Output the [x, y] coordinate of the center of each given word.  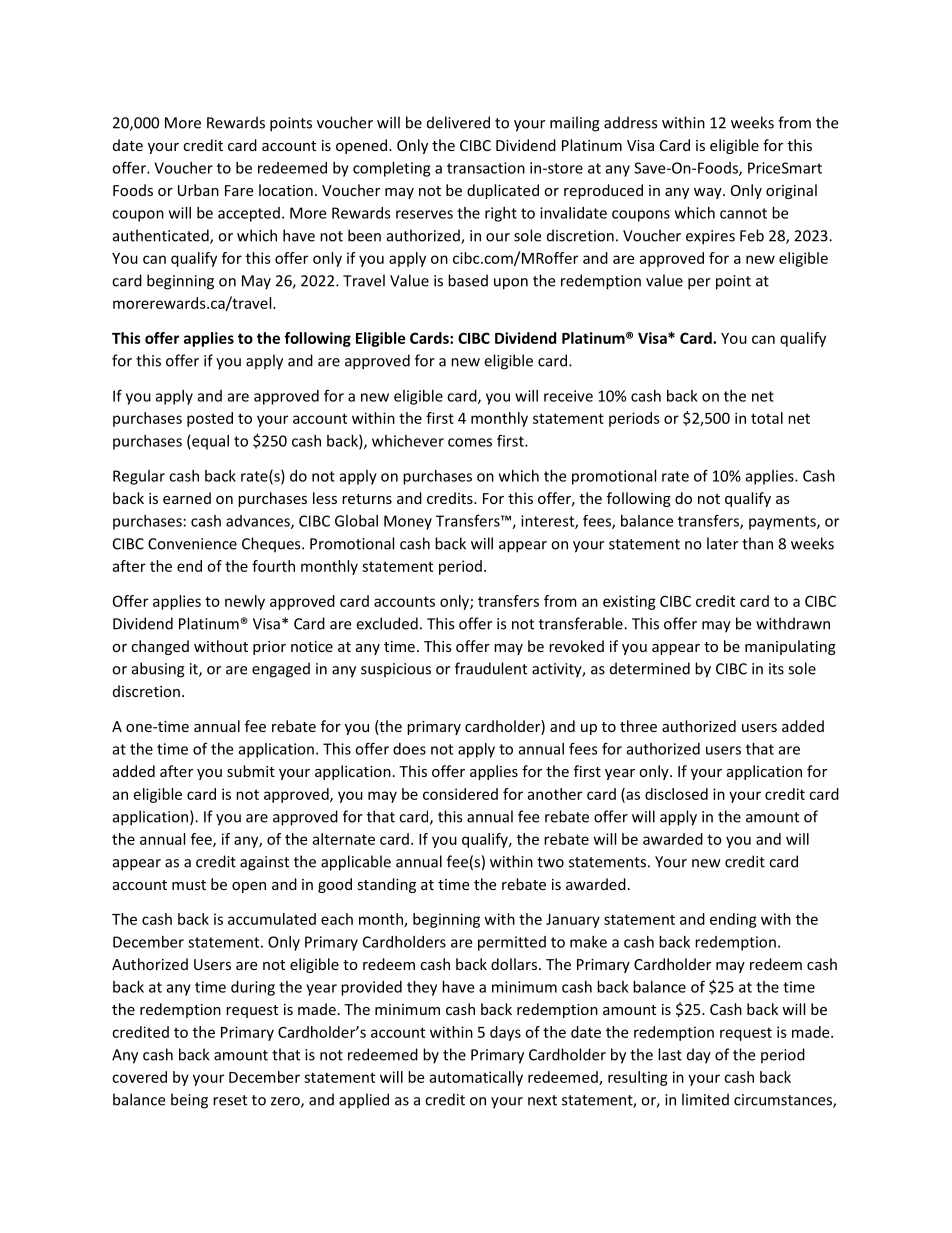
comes [470, 442]
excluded [387, 623]
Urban [198, 190]
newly [245, 602]
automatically [476, 1078]
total [767, 418]
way [709, 193]
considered [460, 794]
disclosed [676, 794]
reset [230, 1100]
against [264, 863]
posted [210, 419]
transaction [486, 168]
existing [629, 602]
